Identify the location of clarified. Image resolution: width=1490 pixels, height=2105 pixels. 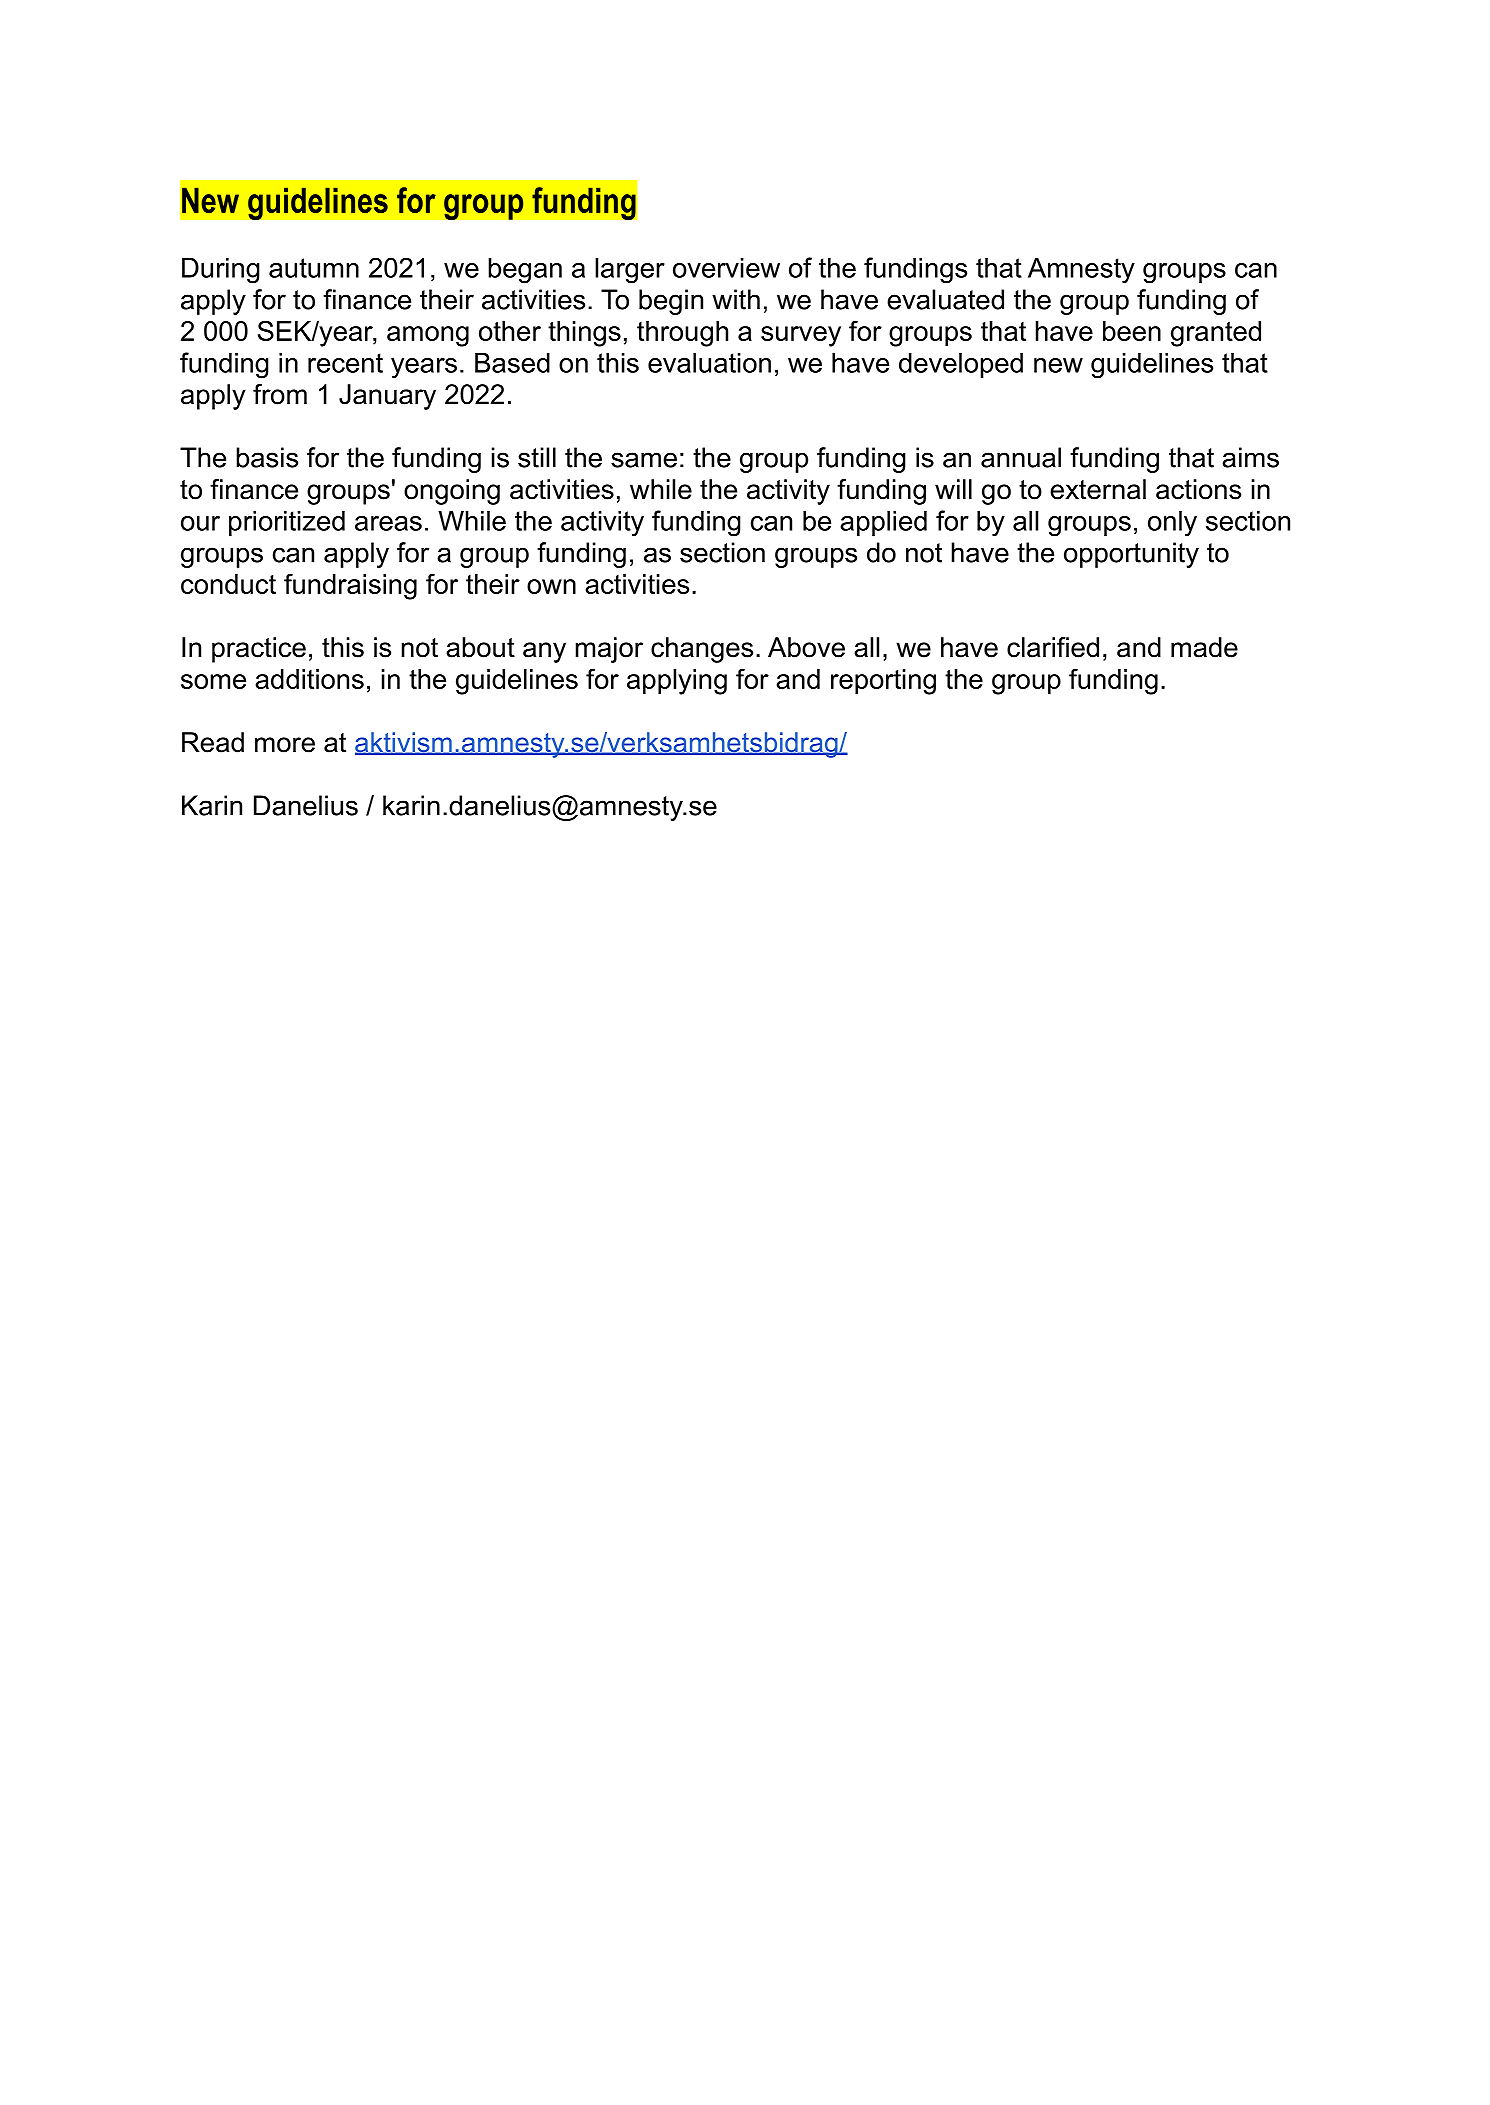
(1053, 647).
